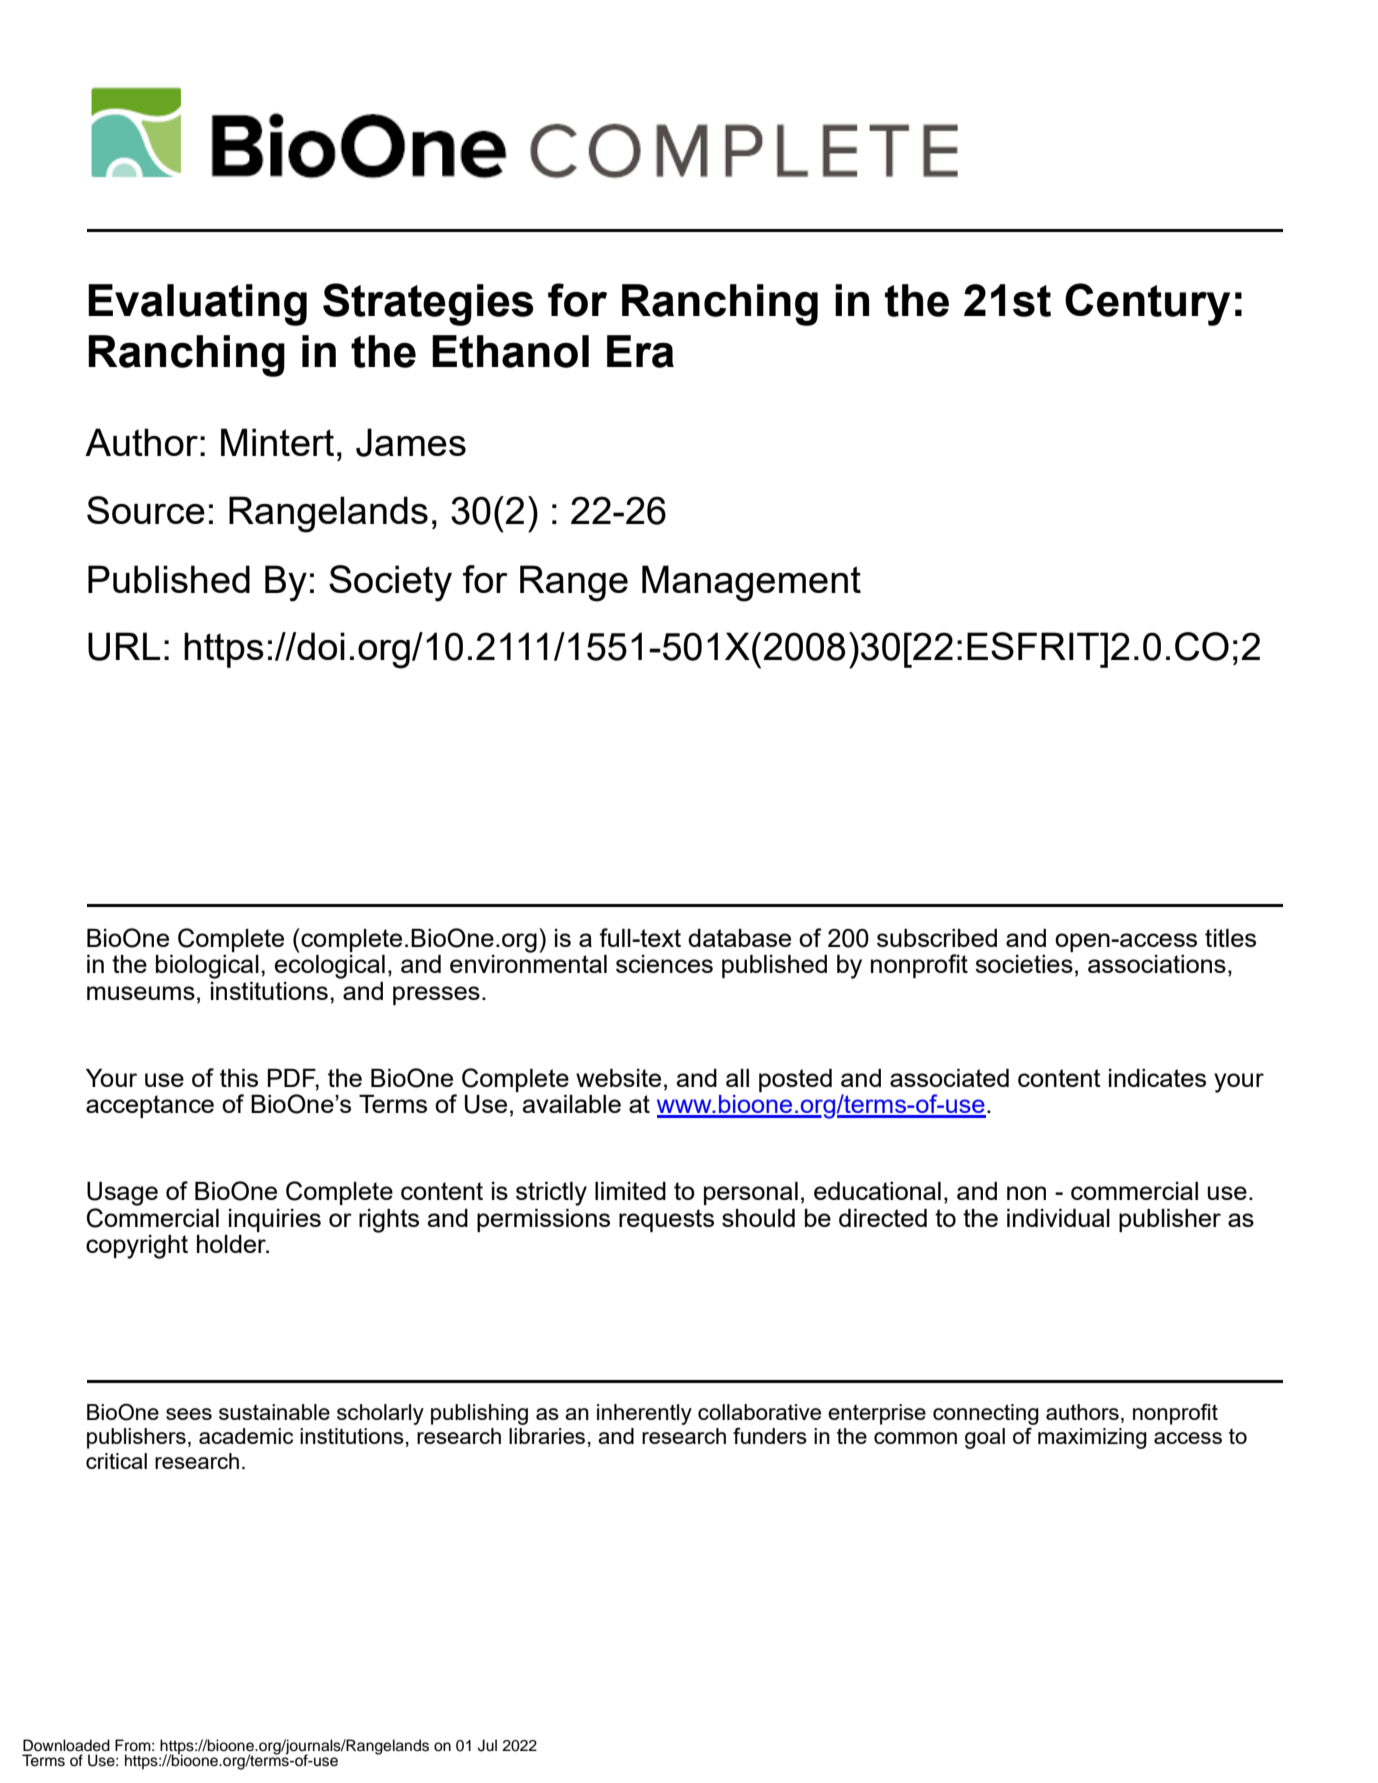 This document has width=1378, height=1783. What do you see at coordinates (640, 351) in the document?
I see `Era` at bounding box center [640, 351].
